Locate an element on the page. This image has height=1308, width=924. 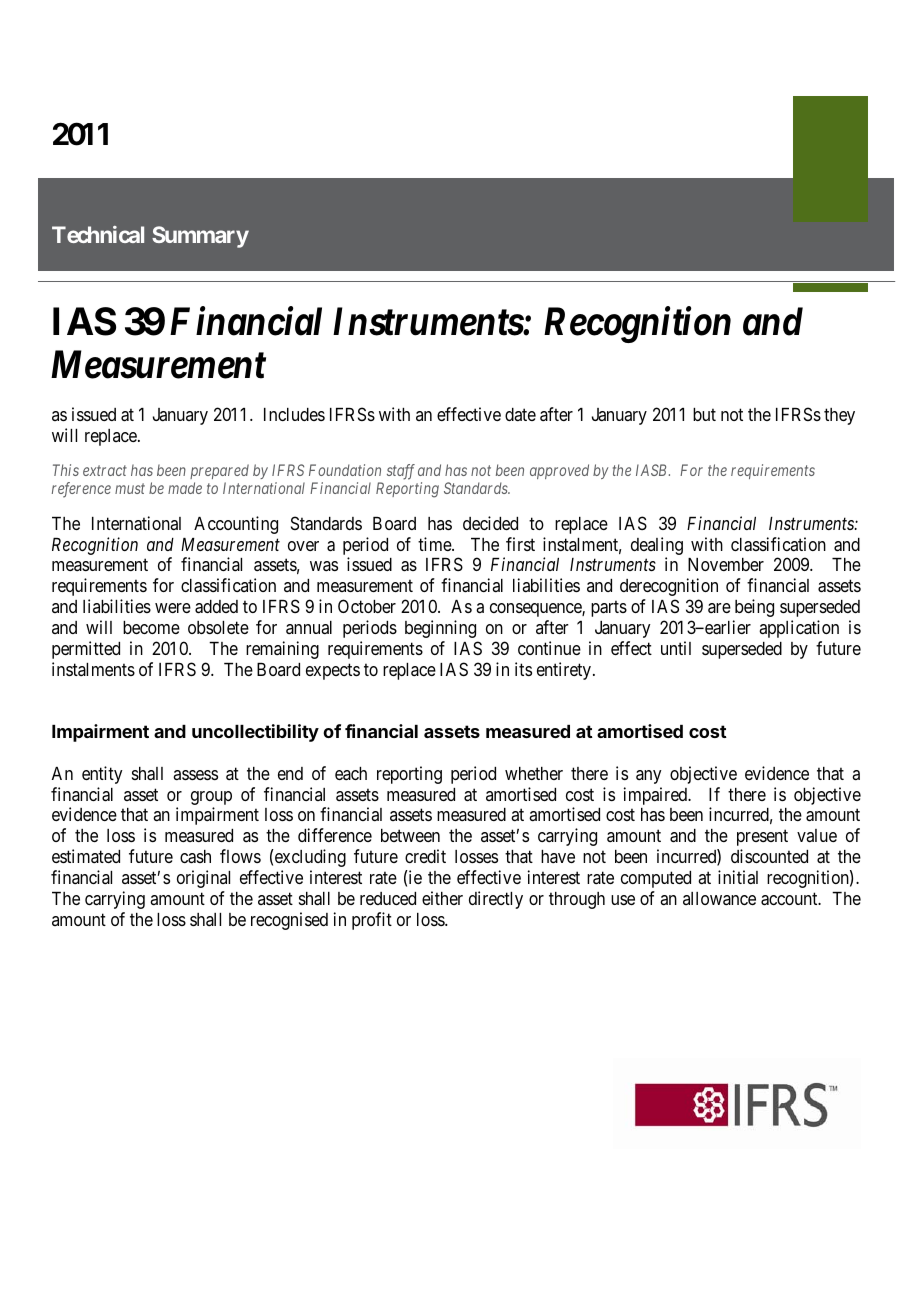
any is located at coordinates (649, 777).
